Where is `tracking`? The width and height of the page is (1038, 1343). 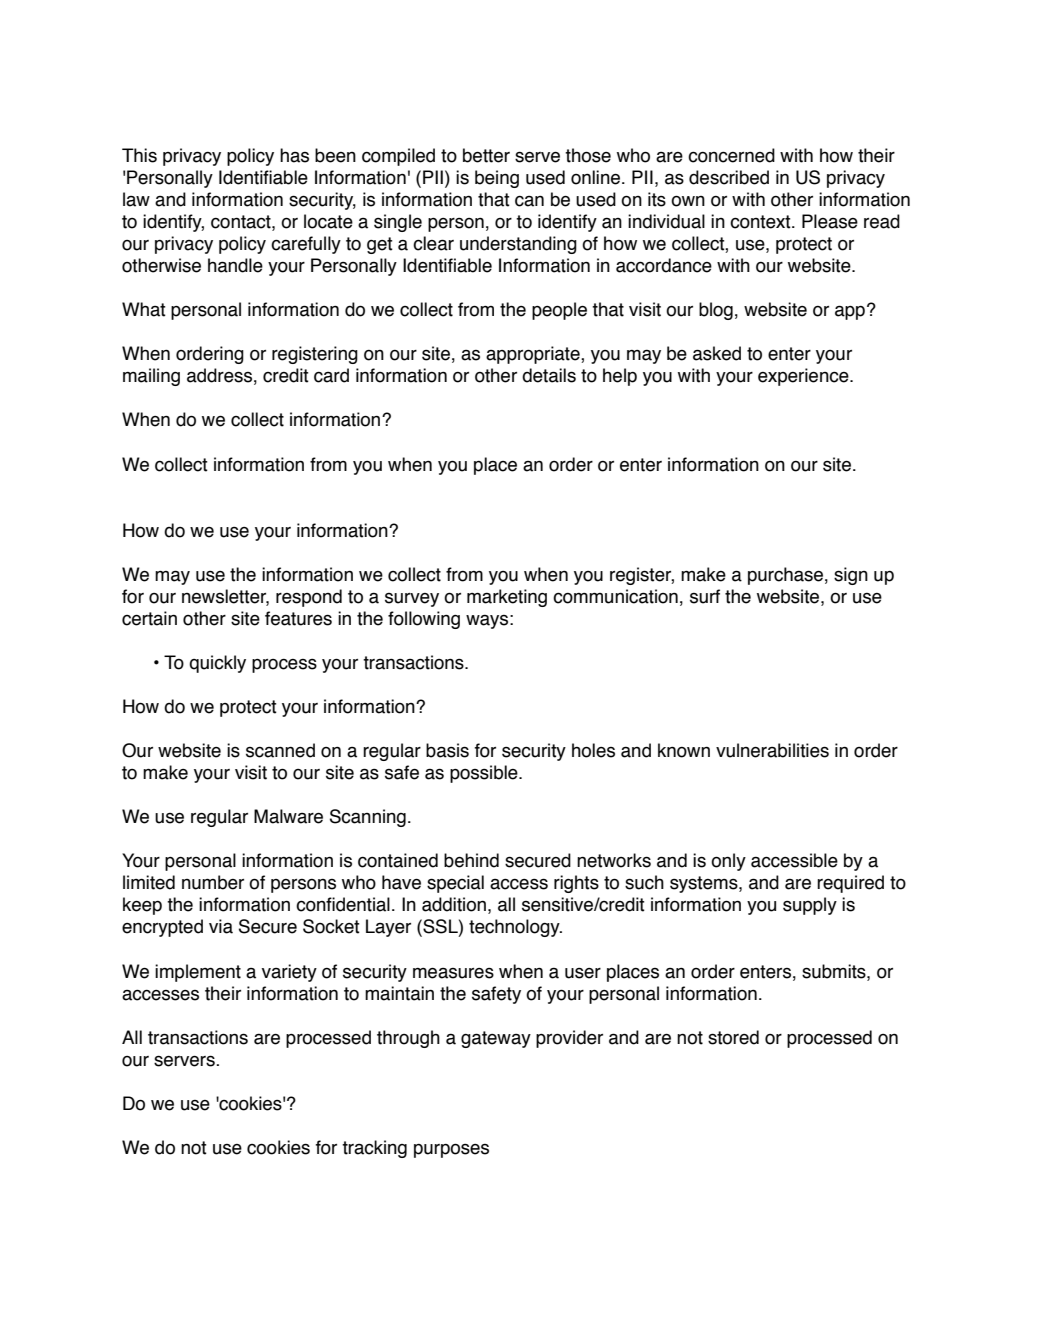
tracking is located at coordinates (374, 1149).
